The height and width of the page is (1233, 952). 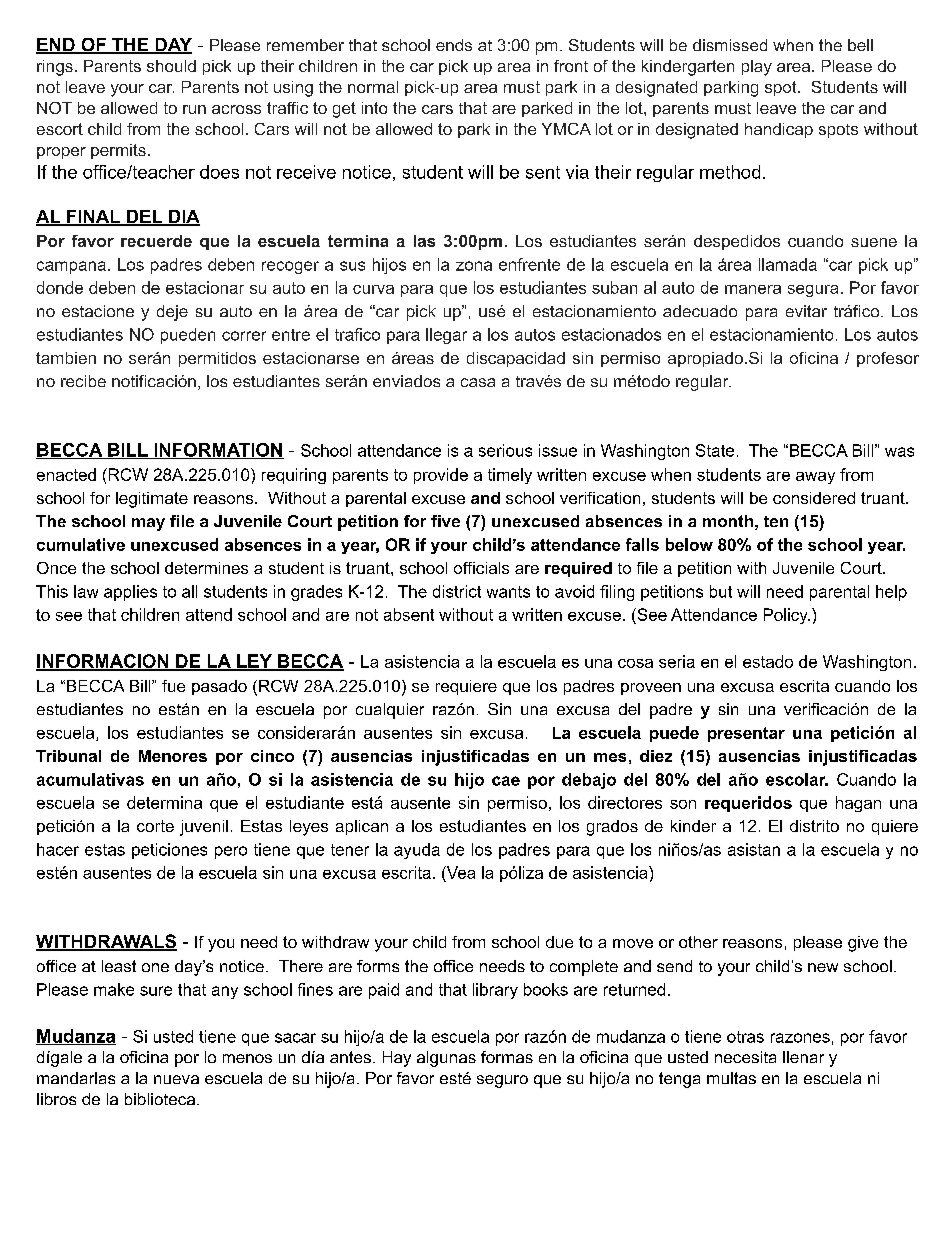 What do you see at coordinates (454, 45) in the page?
I see `ends` at bounding box center [454, 45].
